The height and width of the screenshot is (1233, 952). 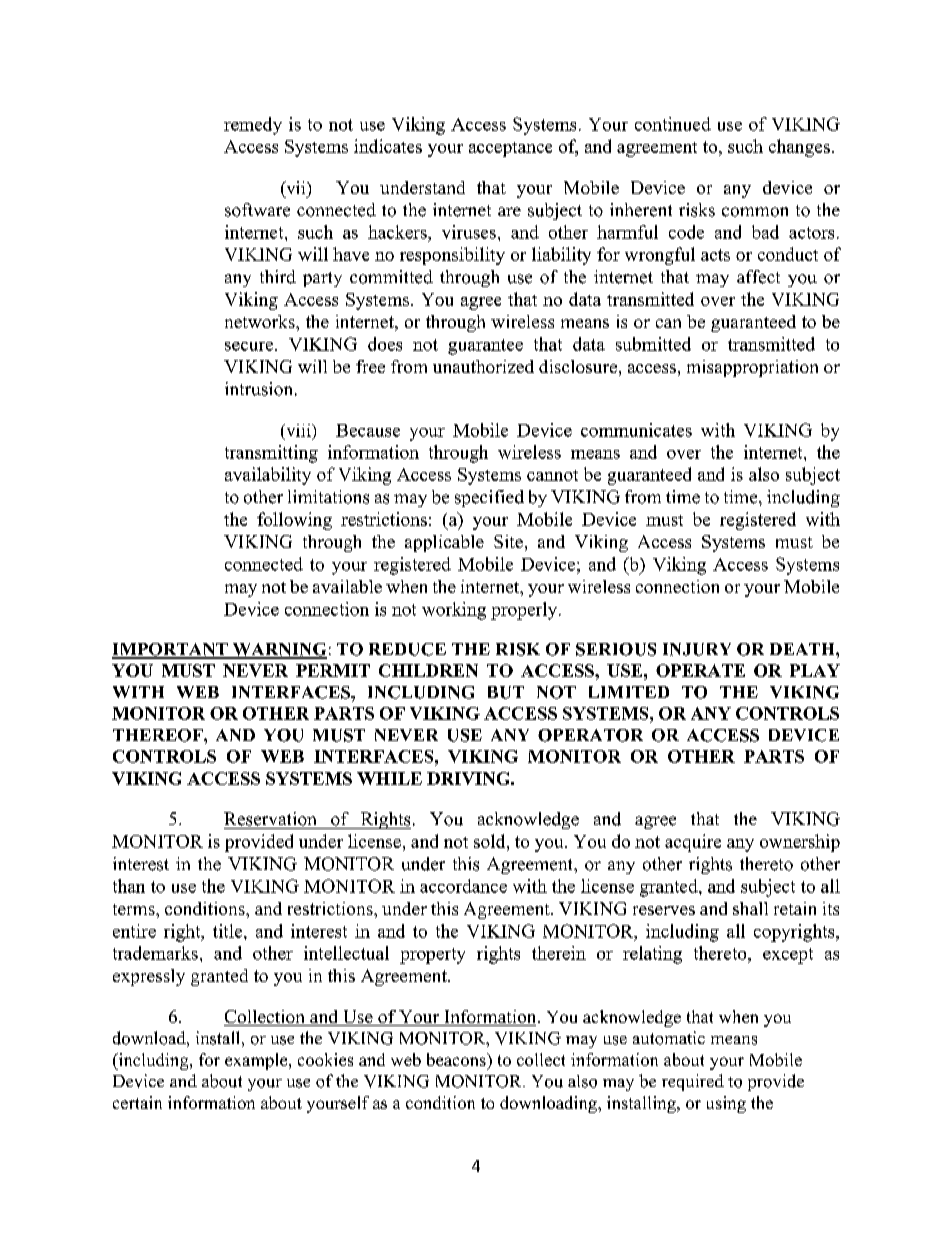 What do you see at coordinates (697, 649) in the screenshot?
I see `INJURY` at bounding box center [697, 649].
